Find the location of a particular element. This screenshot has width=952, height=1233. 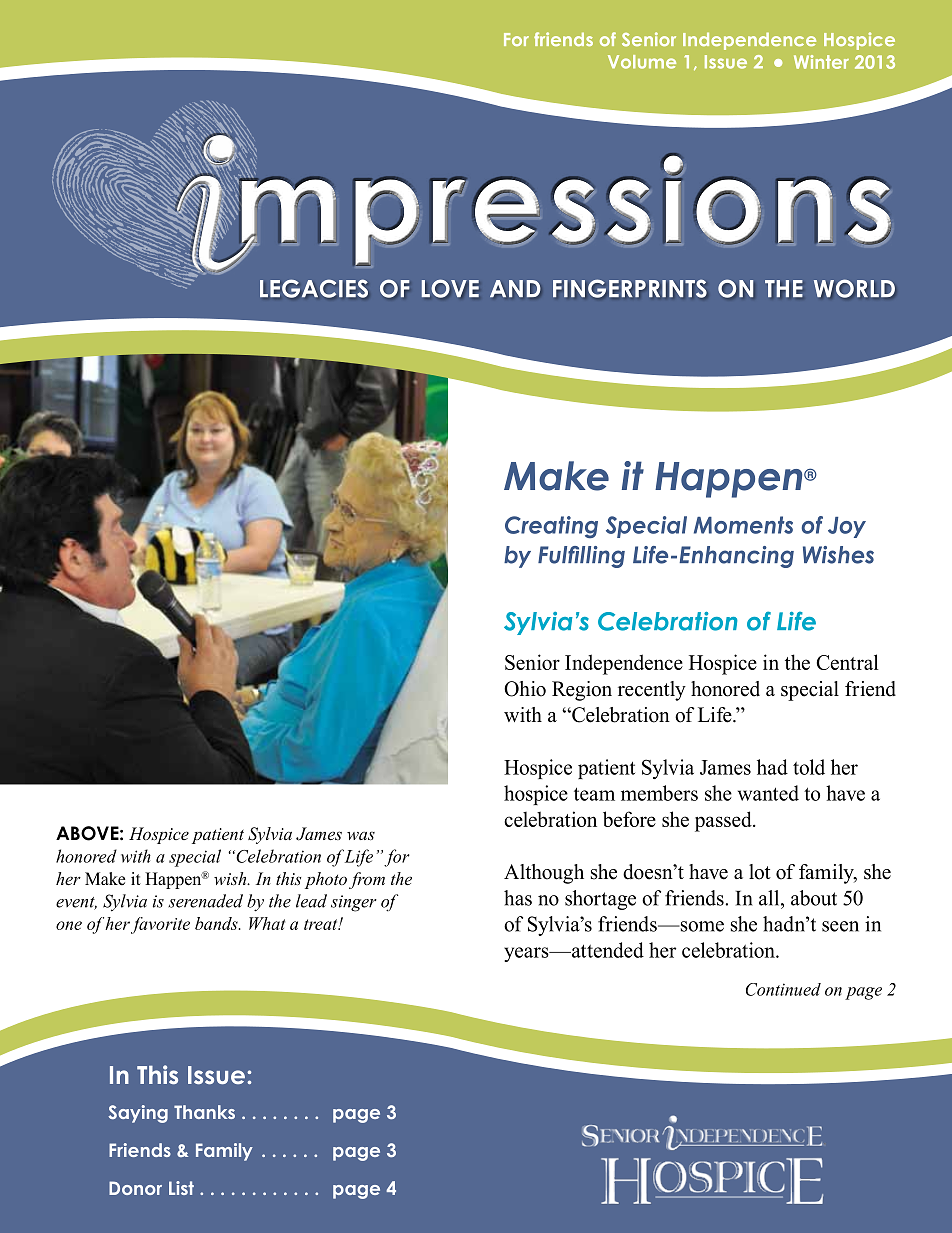

Volume is located at coordinates (642, 62).
